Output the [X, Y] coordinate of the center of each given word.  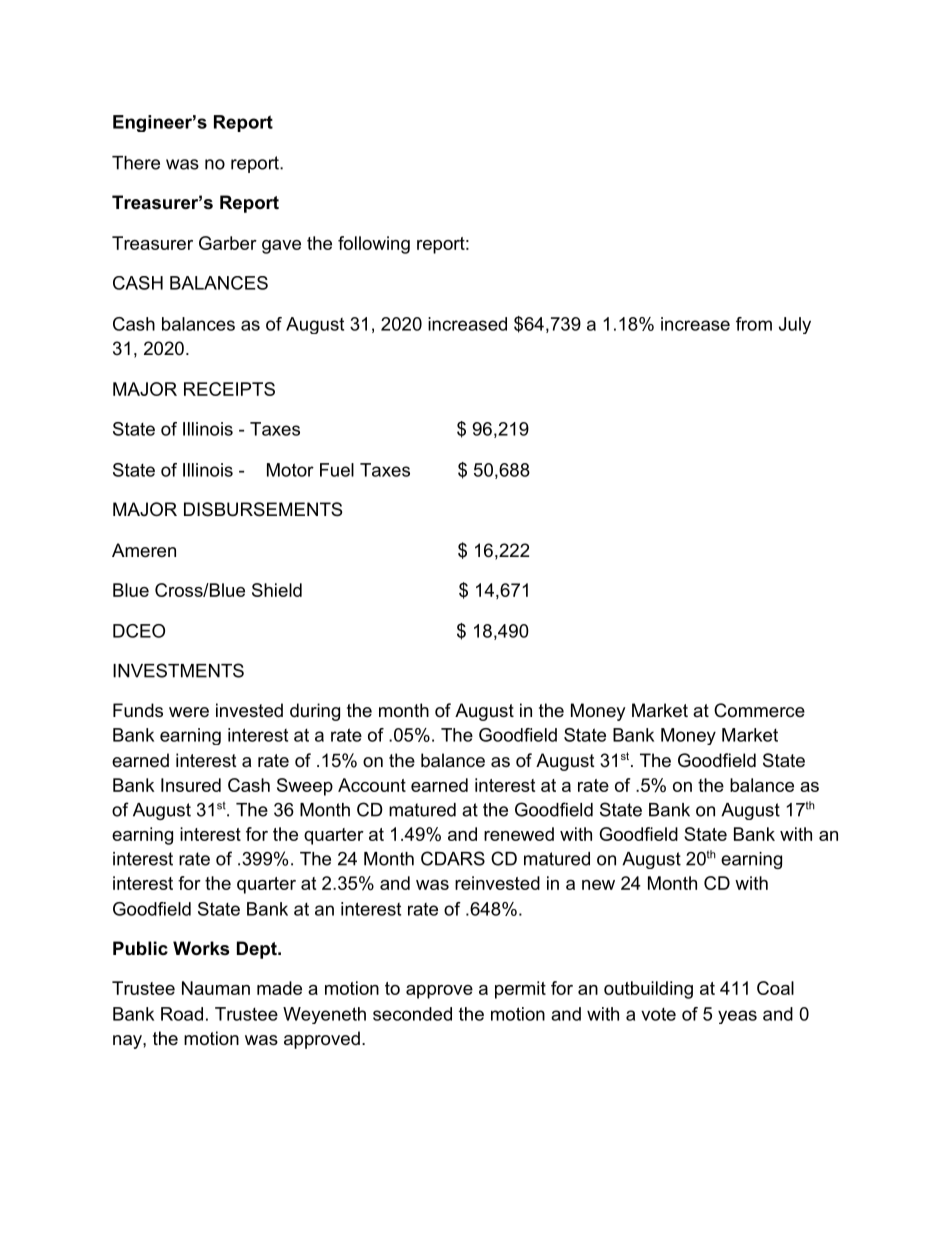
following [374, 245]
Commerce [759, 710]
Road [182, 1014]
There [136, 163]
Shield [277, 590]
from [754, 324]
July [795, 325]
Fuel [337, 470]
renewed [519, 834]
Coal [775, 988]
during [315, 712]
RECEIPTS [229, 389]
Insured [191, 785]
